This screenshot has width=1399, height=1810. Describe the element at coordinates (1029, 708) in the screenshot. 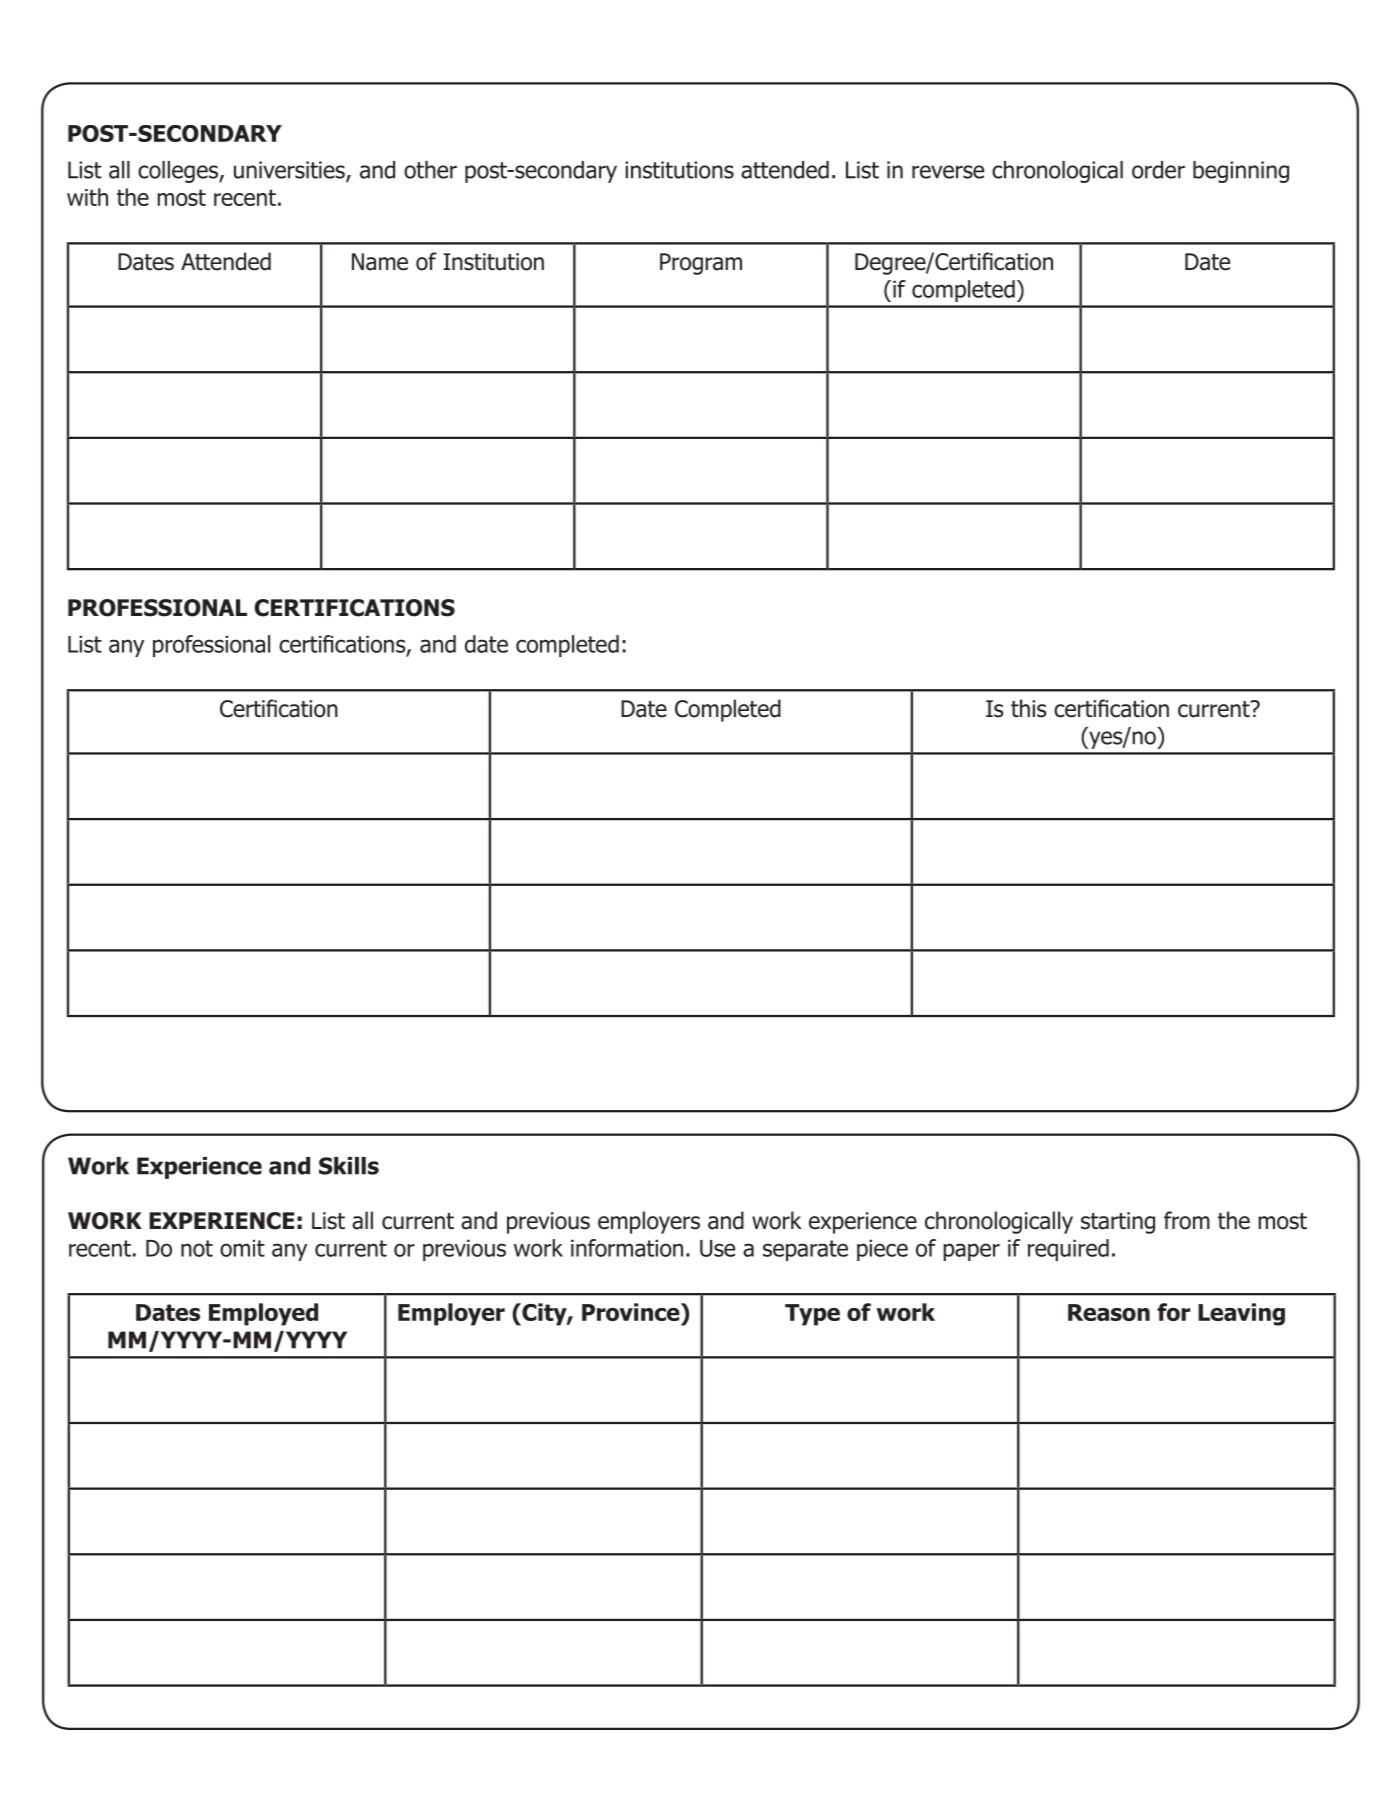

I see `this` at that location.
